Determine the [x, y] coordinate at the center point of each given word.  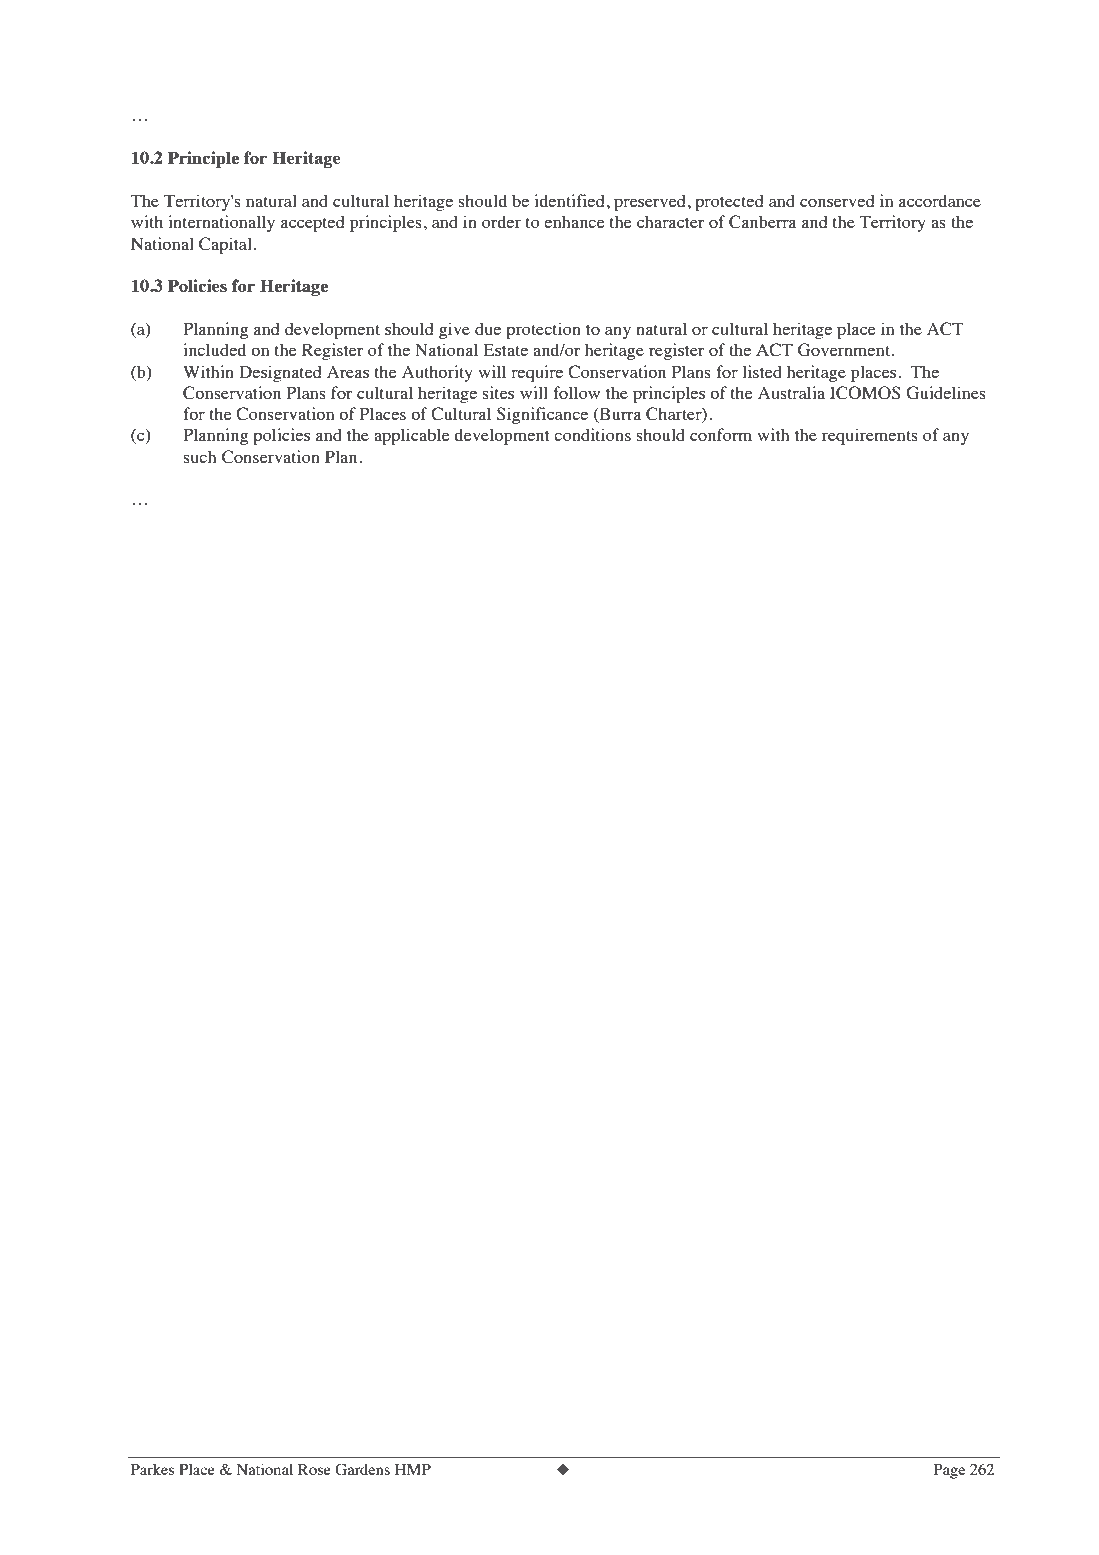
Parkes [152, 1469]
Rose [314, 1469]
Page [949, 1471]
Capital [225, 245]
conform [721, 434]
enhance [574, 221]
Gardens [362, 1469]
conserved [837, 200]
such [200, 456]
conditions [592, 434]
